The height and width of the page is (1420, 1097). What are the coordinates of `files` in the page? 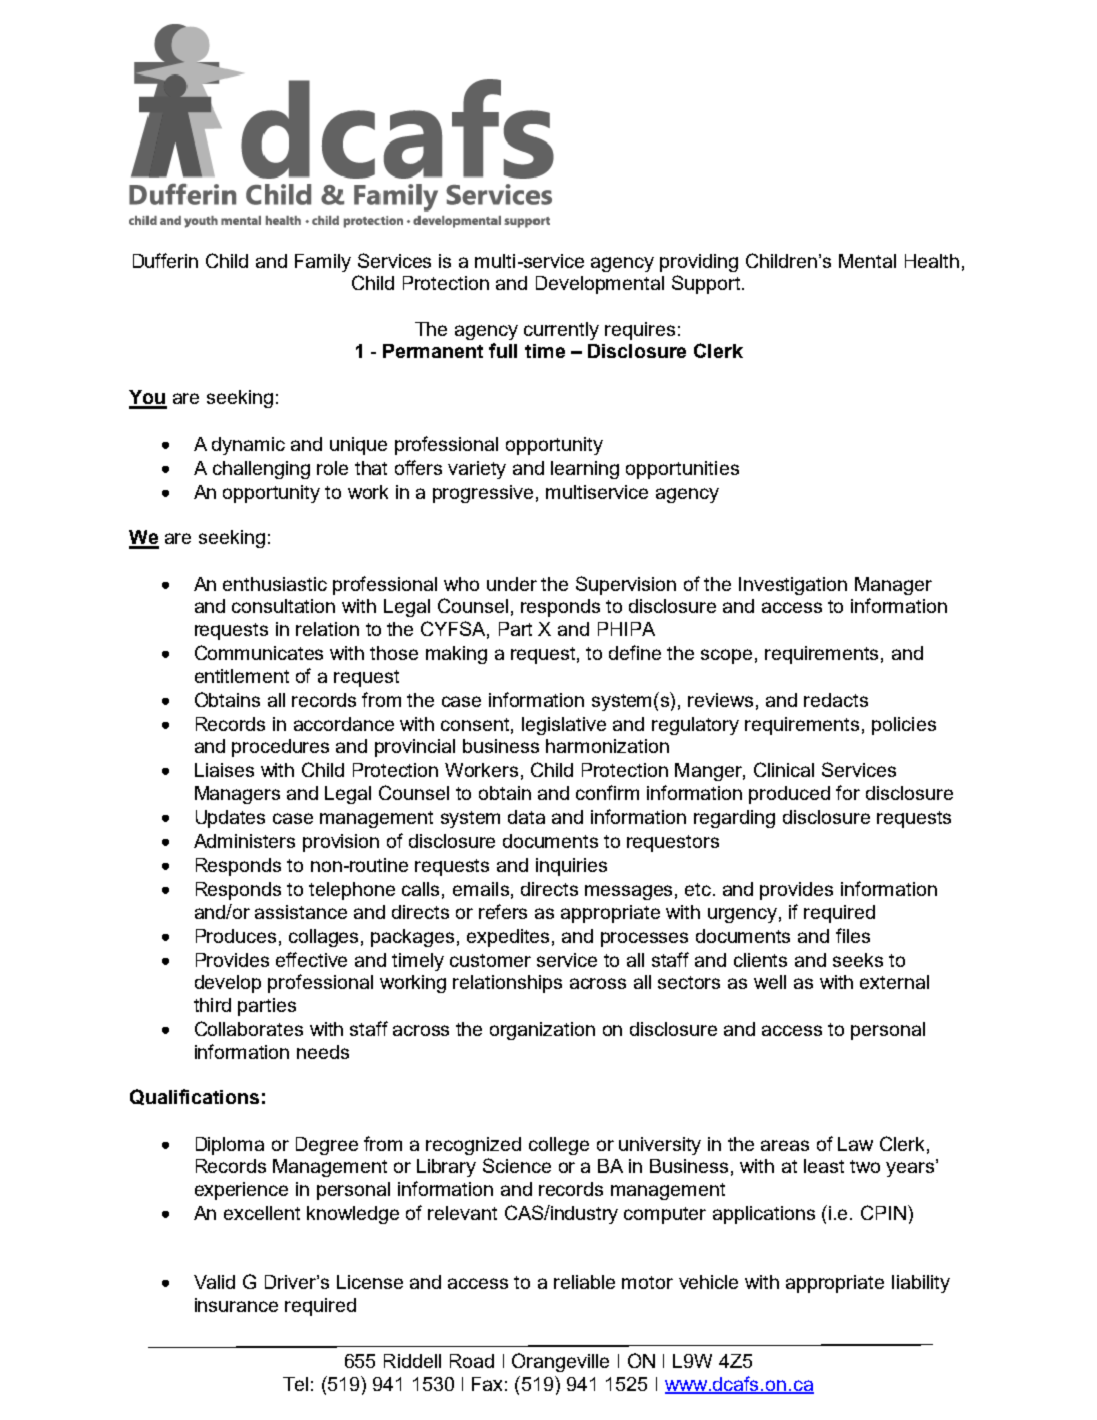 It's located at (853, 935).
